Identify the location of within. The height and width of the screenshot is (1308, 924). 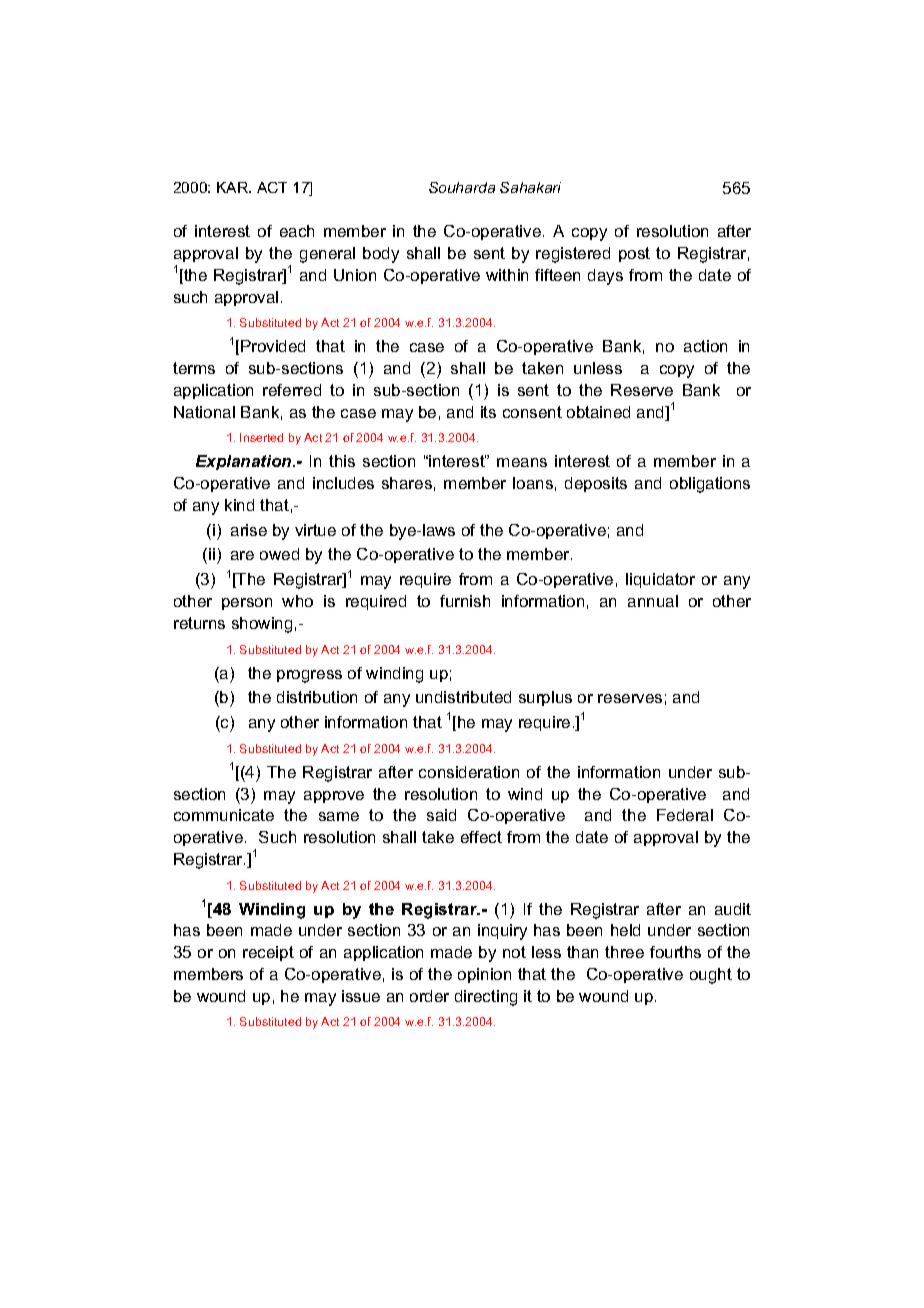
(507, 275).
